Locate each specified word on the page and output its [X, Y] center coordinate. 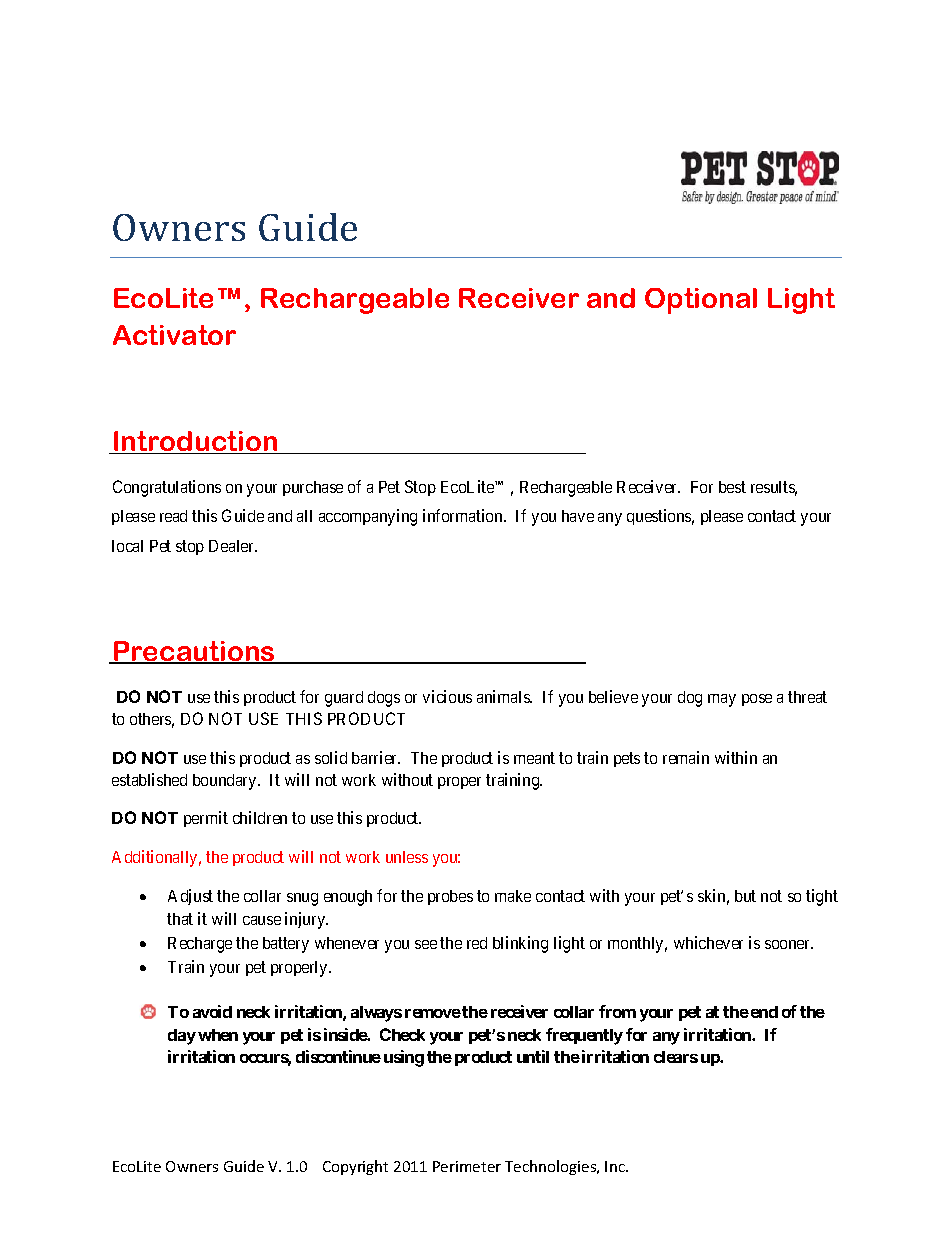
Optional [701, 301]
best [732, 487]
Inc [616, 1166]
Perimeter [467, 1166]
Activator [174, 335]
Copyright [355, 1167]
